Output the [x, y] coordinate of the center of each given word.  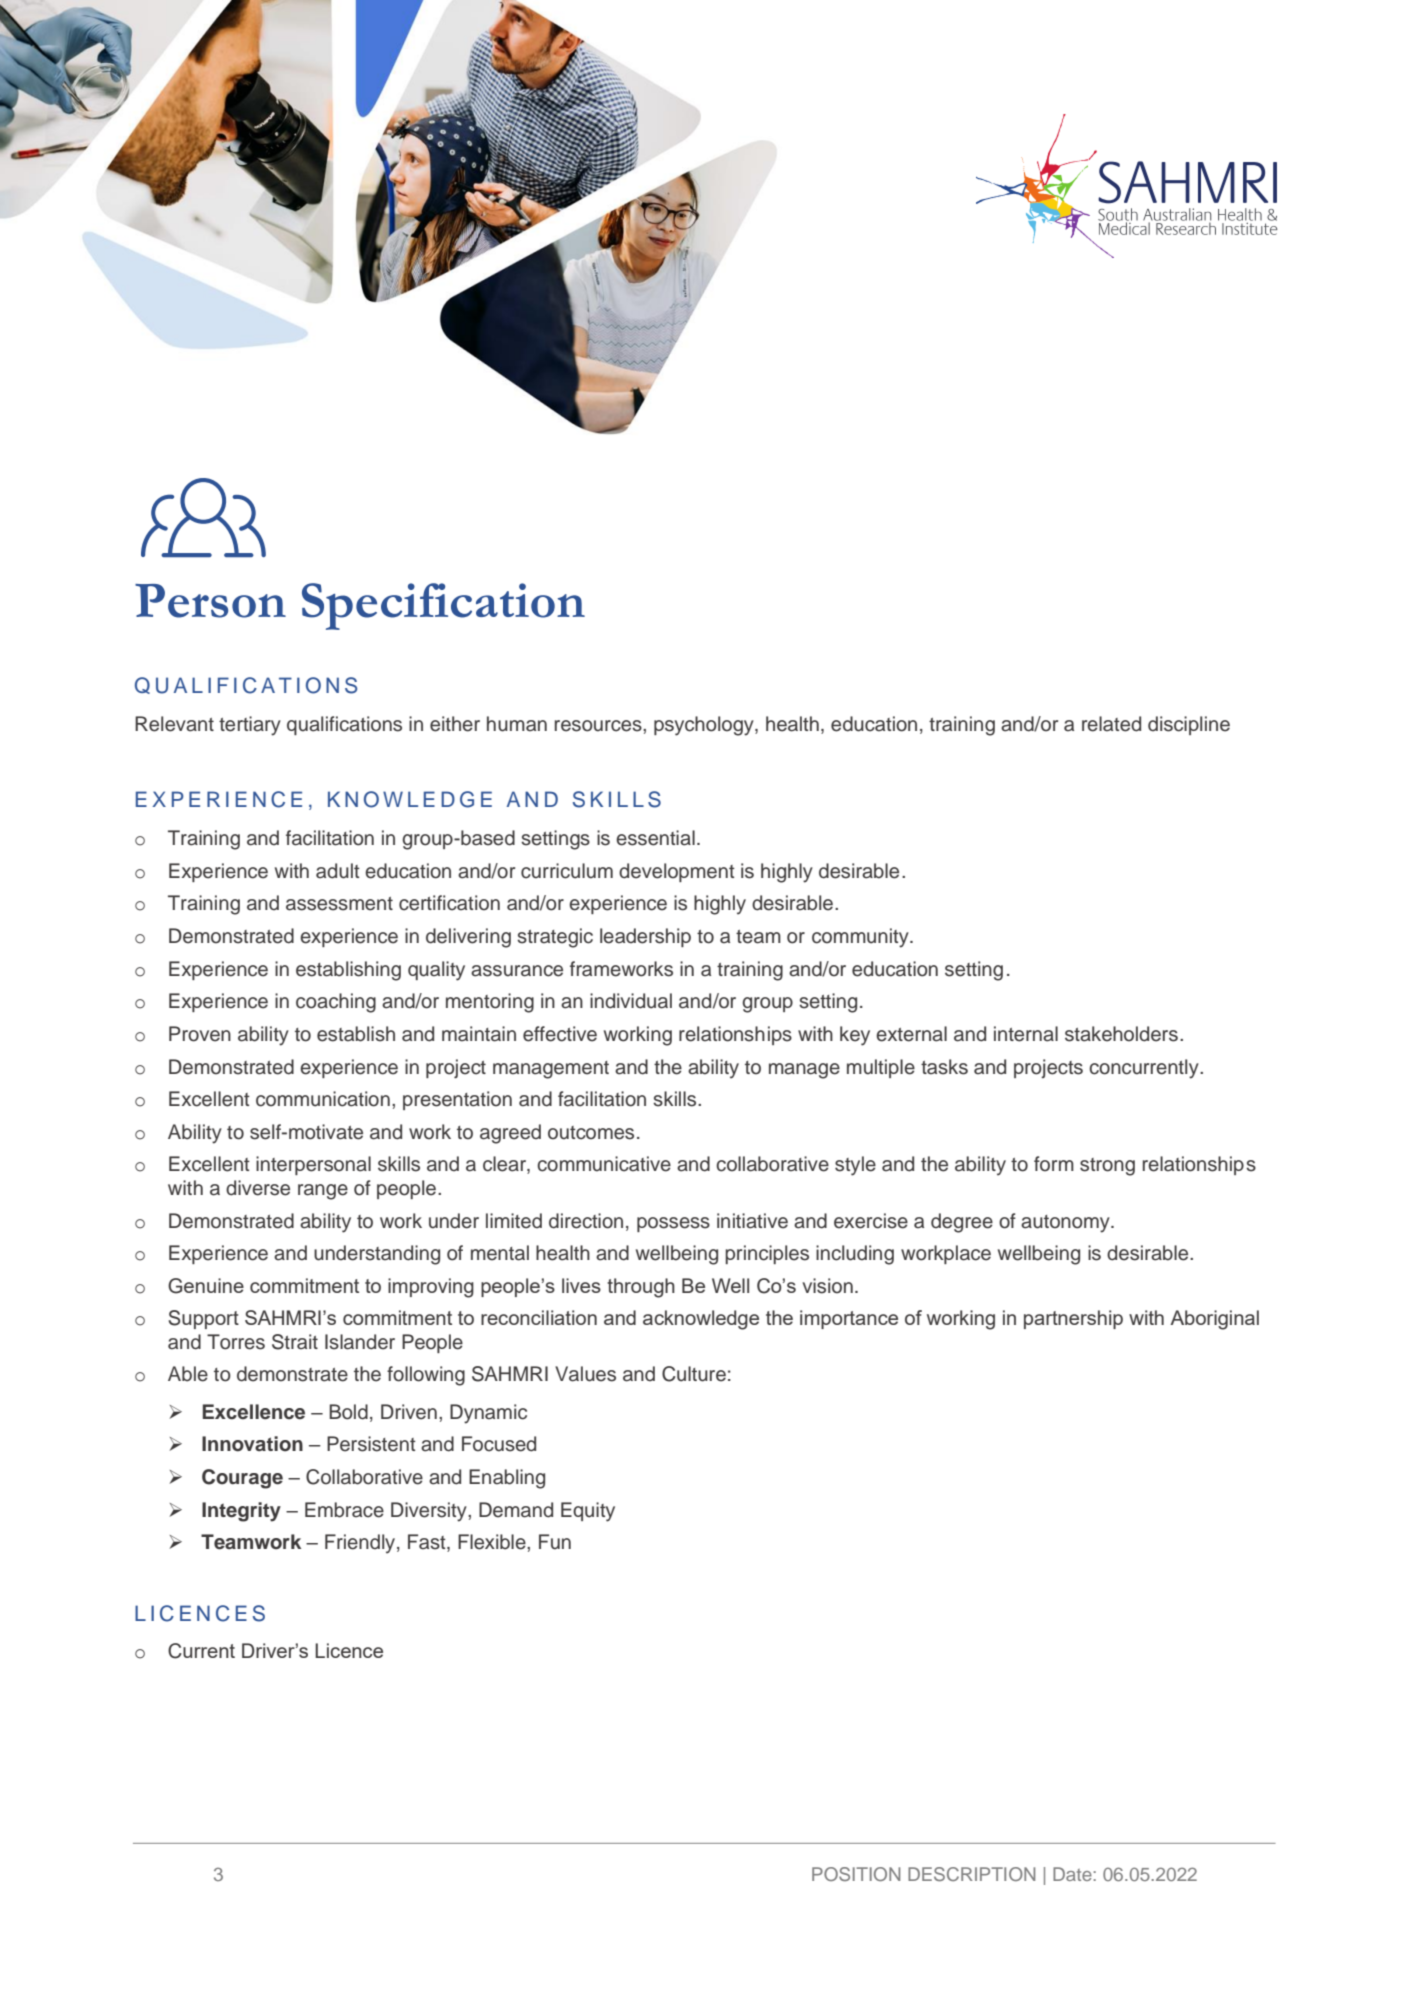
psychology [705, 726]
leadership [645, 937]
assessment [339, 904]
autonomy [1066, 1224]
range [323, 1192]
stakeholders [1121, 1034]
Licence [349, 1650]
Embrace [344, 1510]
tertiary [250, 726]
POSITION [856, 1874]
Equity [588, 1512]
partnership [1073, 1319]
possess [673, 1224]
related [1111, 724]
